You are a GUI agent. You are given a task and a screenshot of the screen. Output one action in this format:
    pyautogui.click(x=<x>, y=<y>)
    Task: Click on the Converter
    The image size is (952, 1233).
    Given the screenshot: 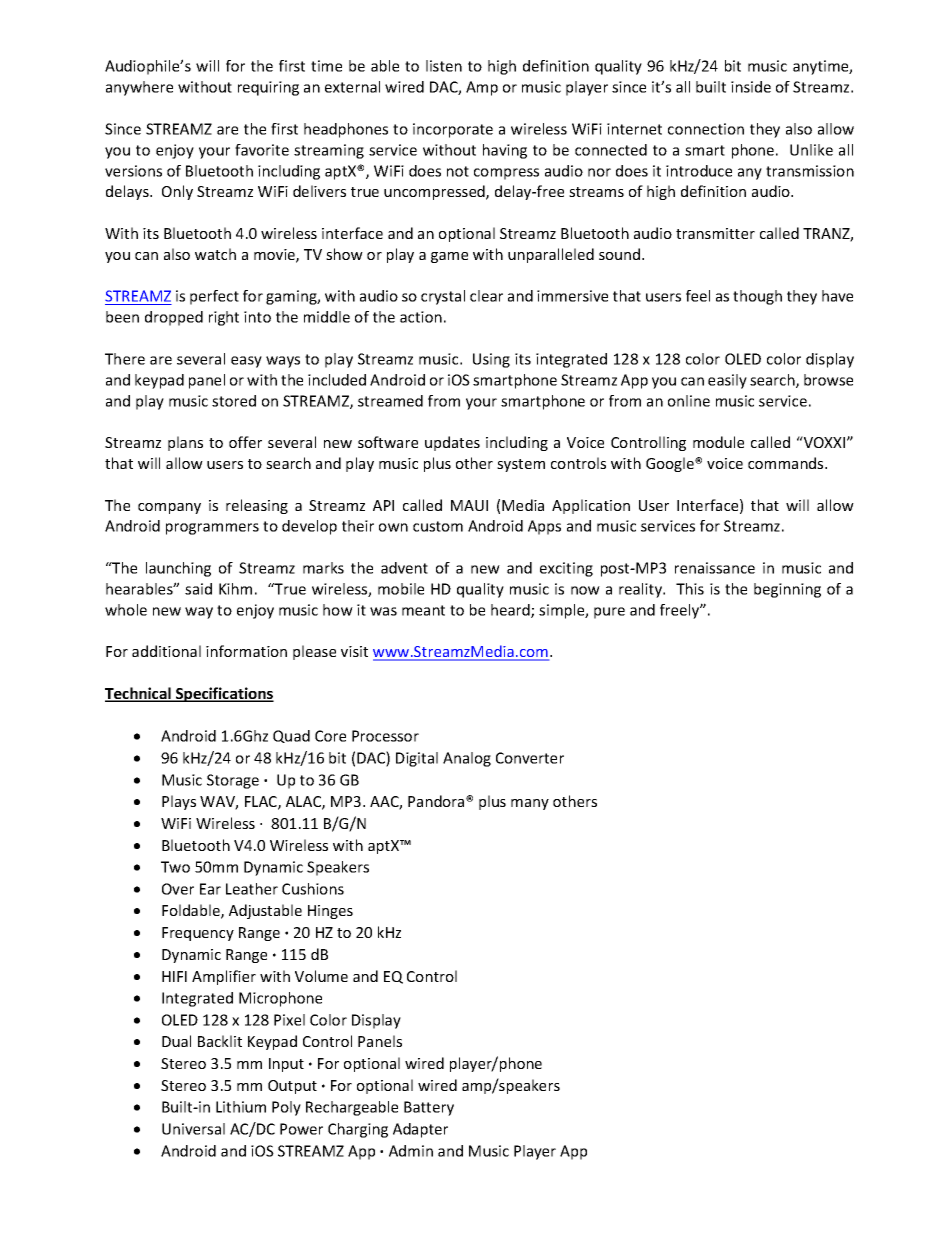 What is the action you would take?
    pyautogui.click(x=530, y=758)
